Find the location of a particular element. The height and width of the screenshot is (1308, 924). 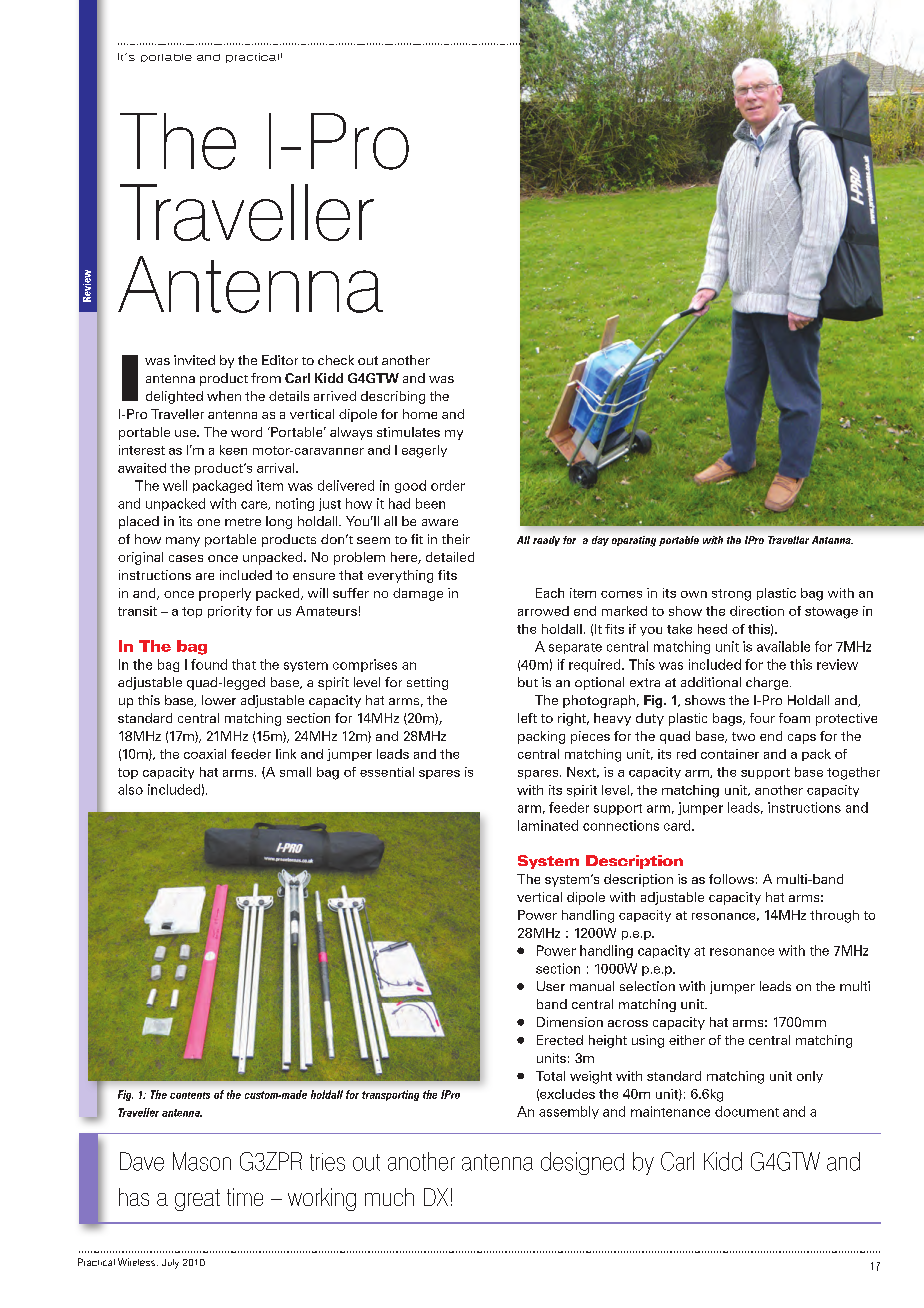

card is located at coordinates (678, 825).
